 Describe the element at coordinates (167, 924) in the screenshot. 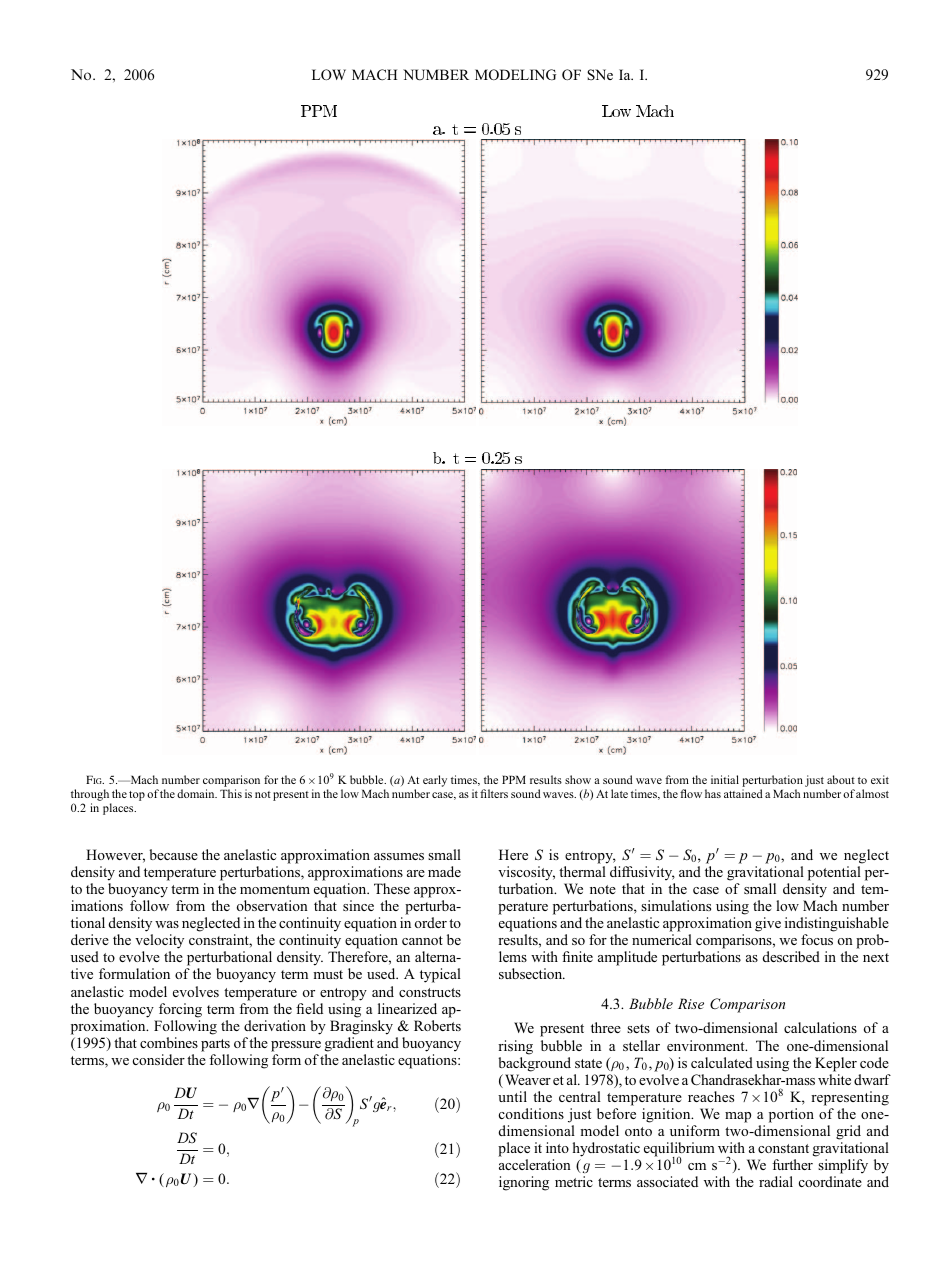

I see `was` at that location.
